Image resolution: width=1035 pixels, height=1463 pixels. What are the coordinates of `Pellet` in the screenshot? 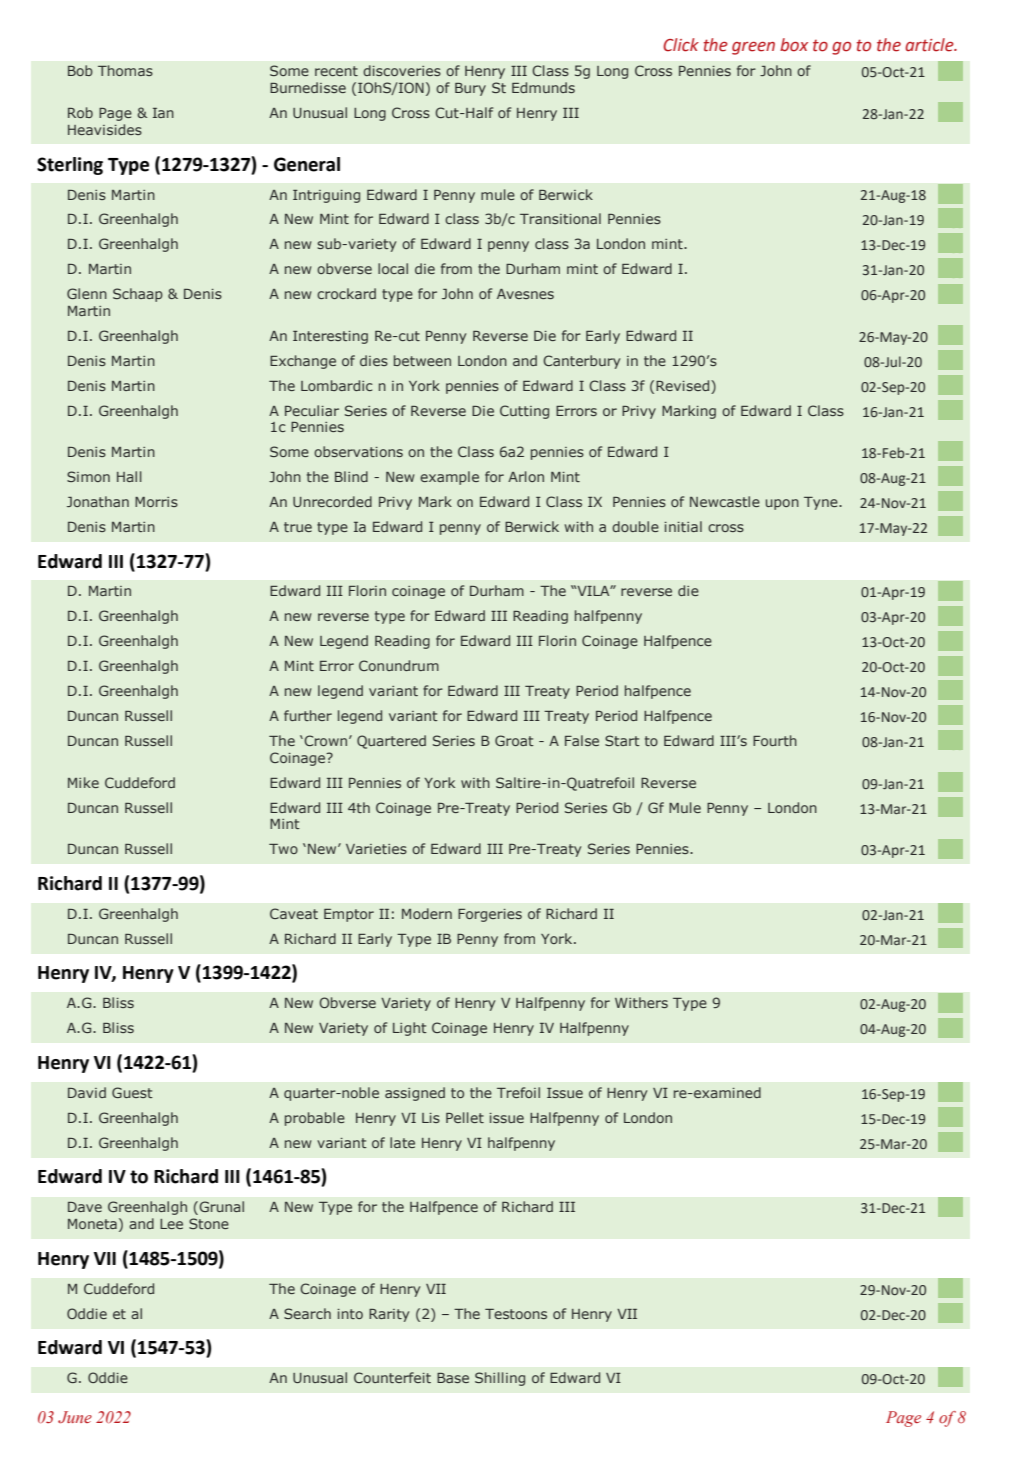 It's located at (465, 1117).
